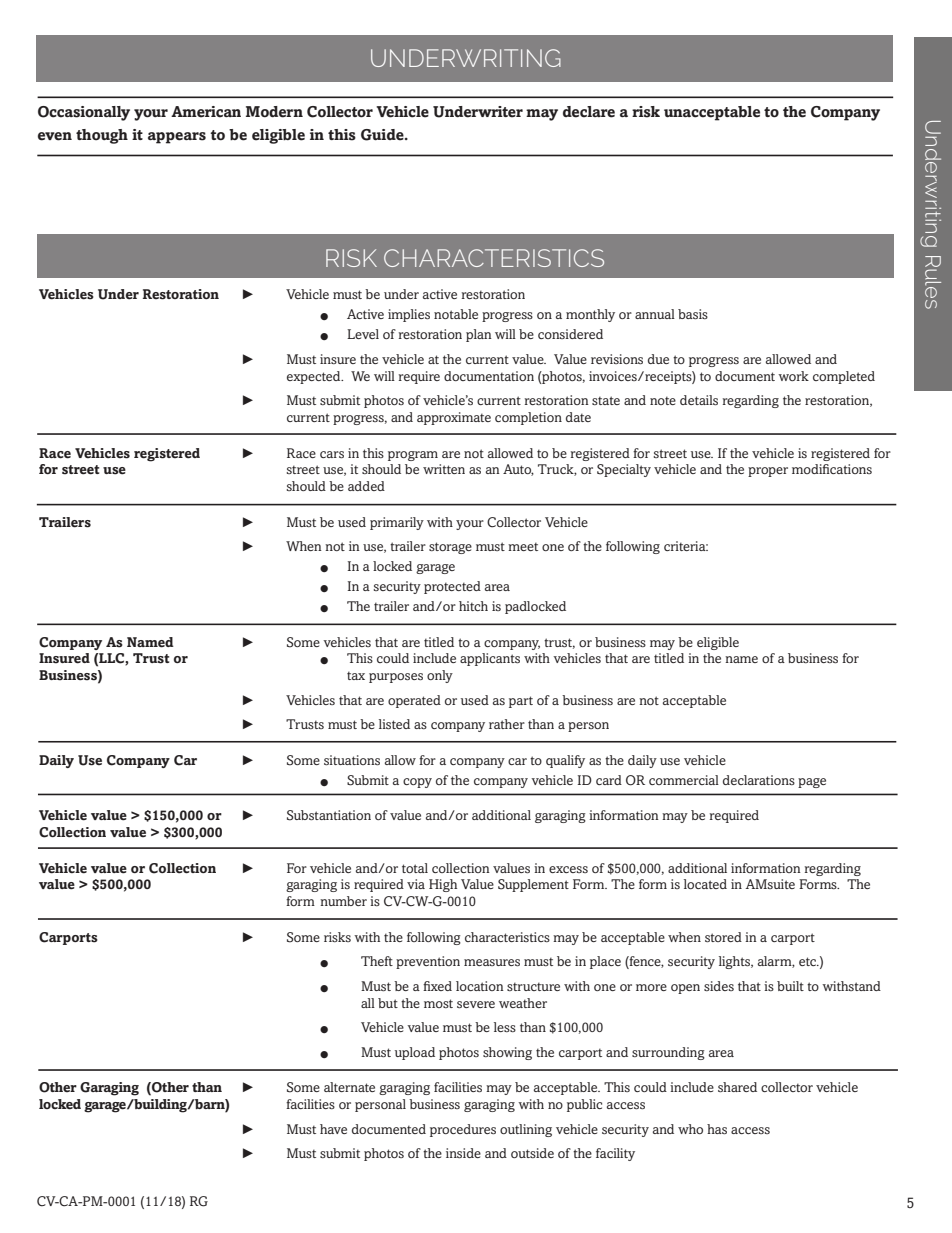 The image size is (952, 1233). Describe the element at coordinates (473, 606) in the screenshot. I see `hitch` at that location.
